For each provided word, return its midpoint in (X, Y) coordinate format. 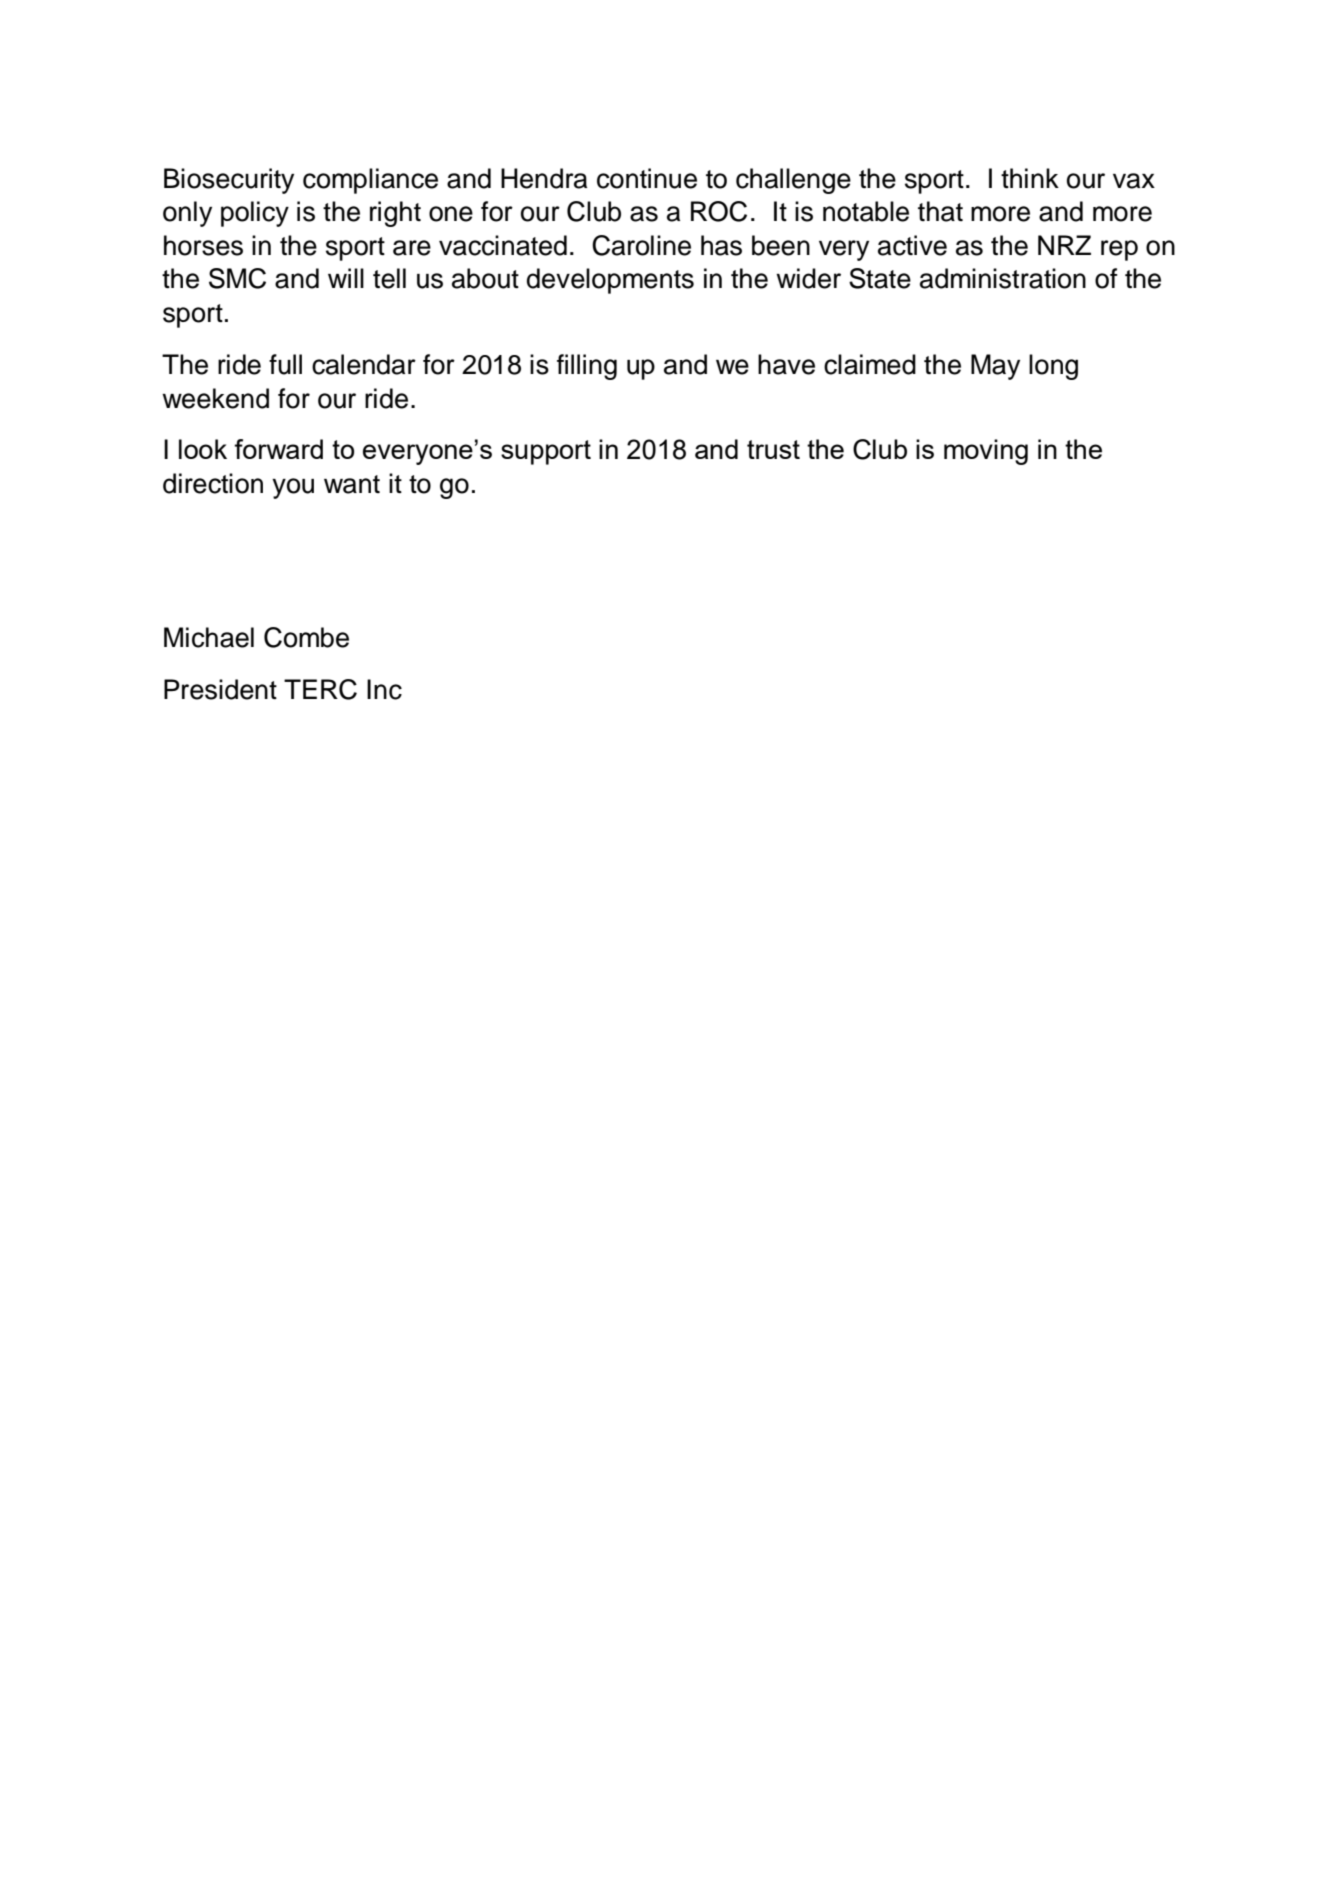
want (352, 484)
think (1030, 178)
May (995, 367)
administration (1003, 278)
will (346, 278)
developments (610, 281)
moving (986, 452)
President (220, 689)
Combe (306, 637)
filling (587, 367)
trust (773, 449)
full (285, 364)
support (546, 452)
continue (647, 178)
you (293, 488)
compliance (370, 181)
